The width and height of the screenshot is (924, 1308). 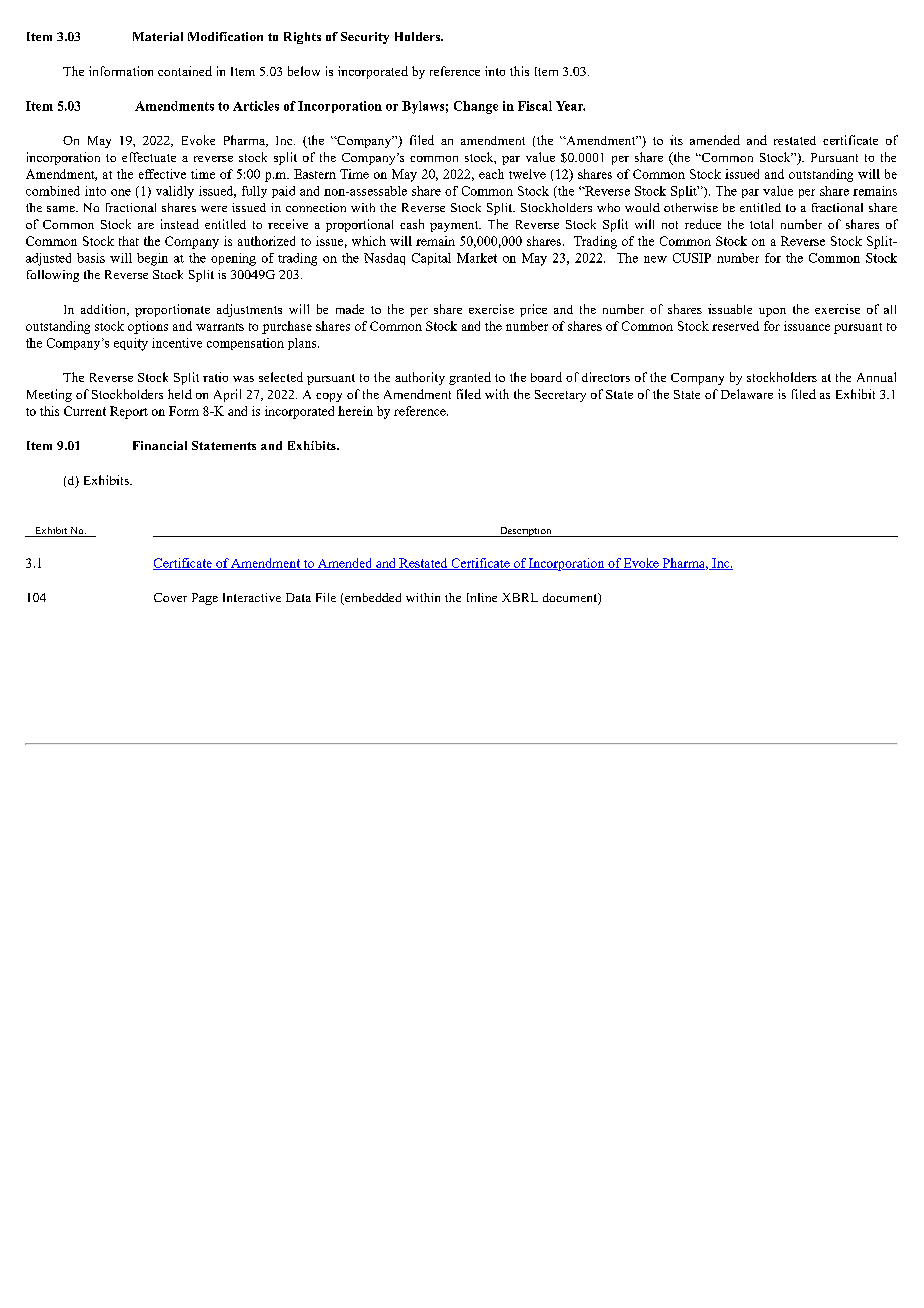 What do you see at coordinates (691, 207) in the screenshot?
I see `otherwise` at bounding box center [691, 207].
